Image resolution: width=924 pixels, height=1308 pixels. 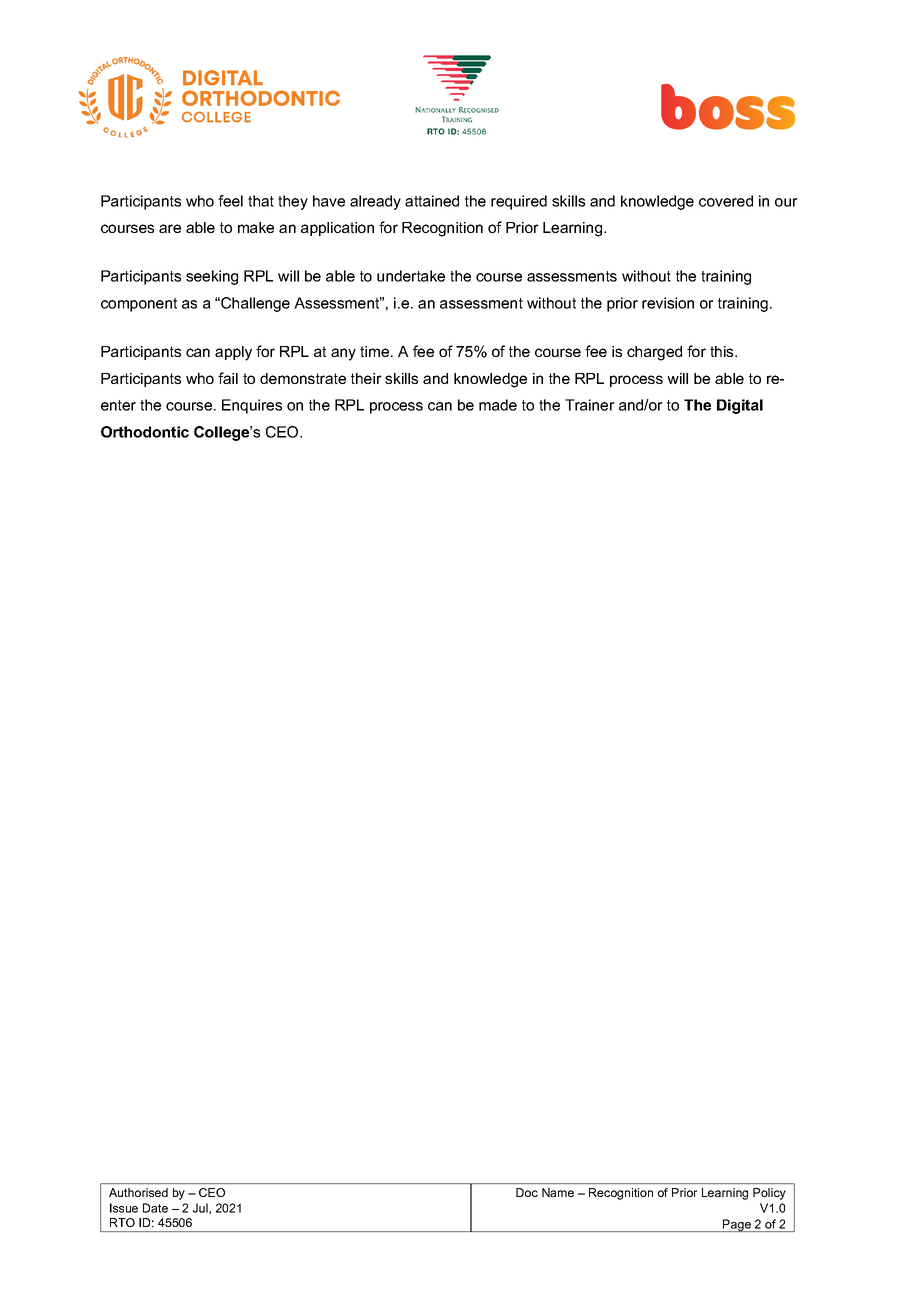 What do you see at coordinates (726, 201) in the screenshot?
I see `covered` at bounding box center [726, 201].
